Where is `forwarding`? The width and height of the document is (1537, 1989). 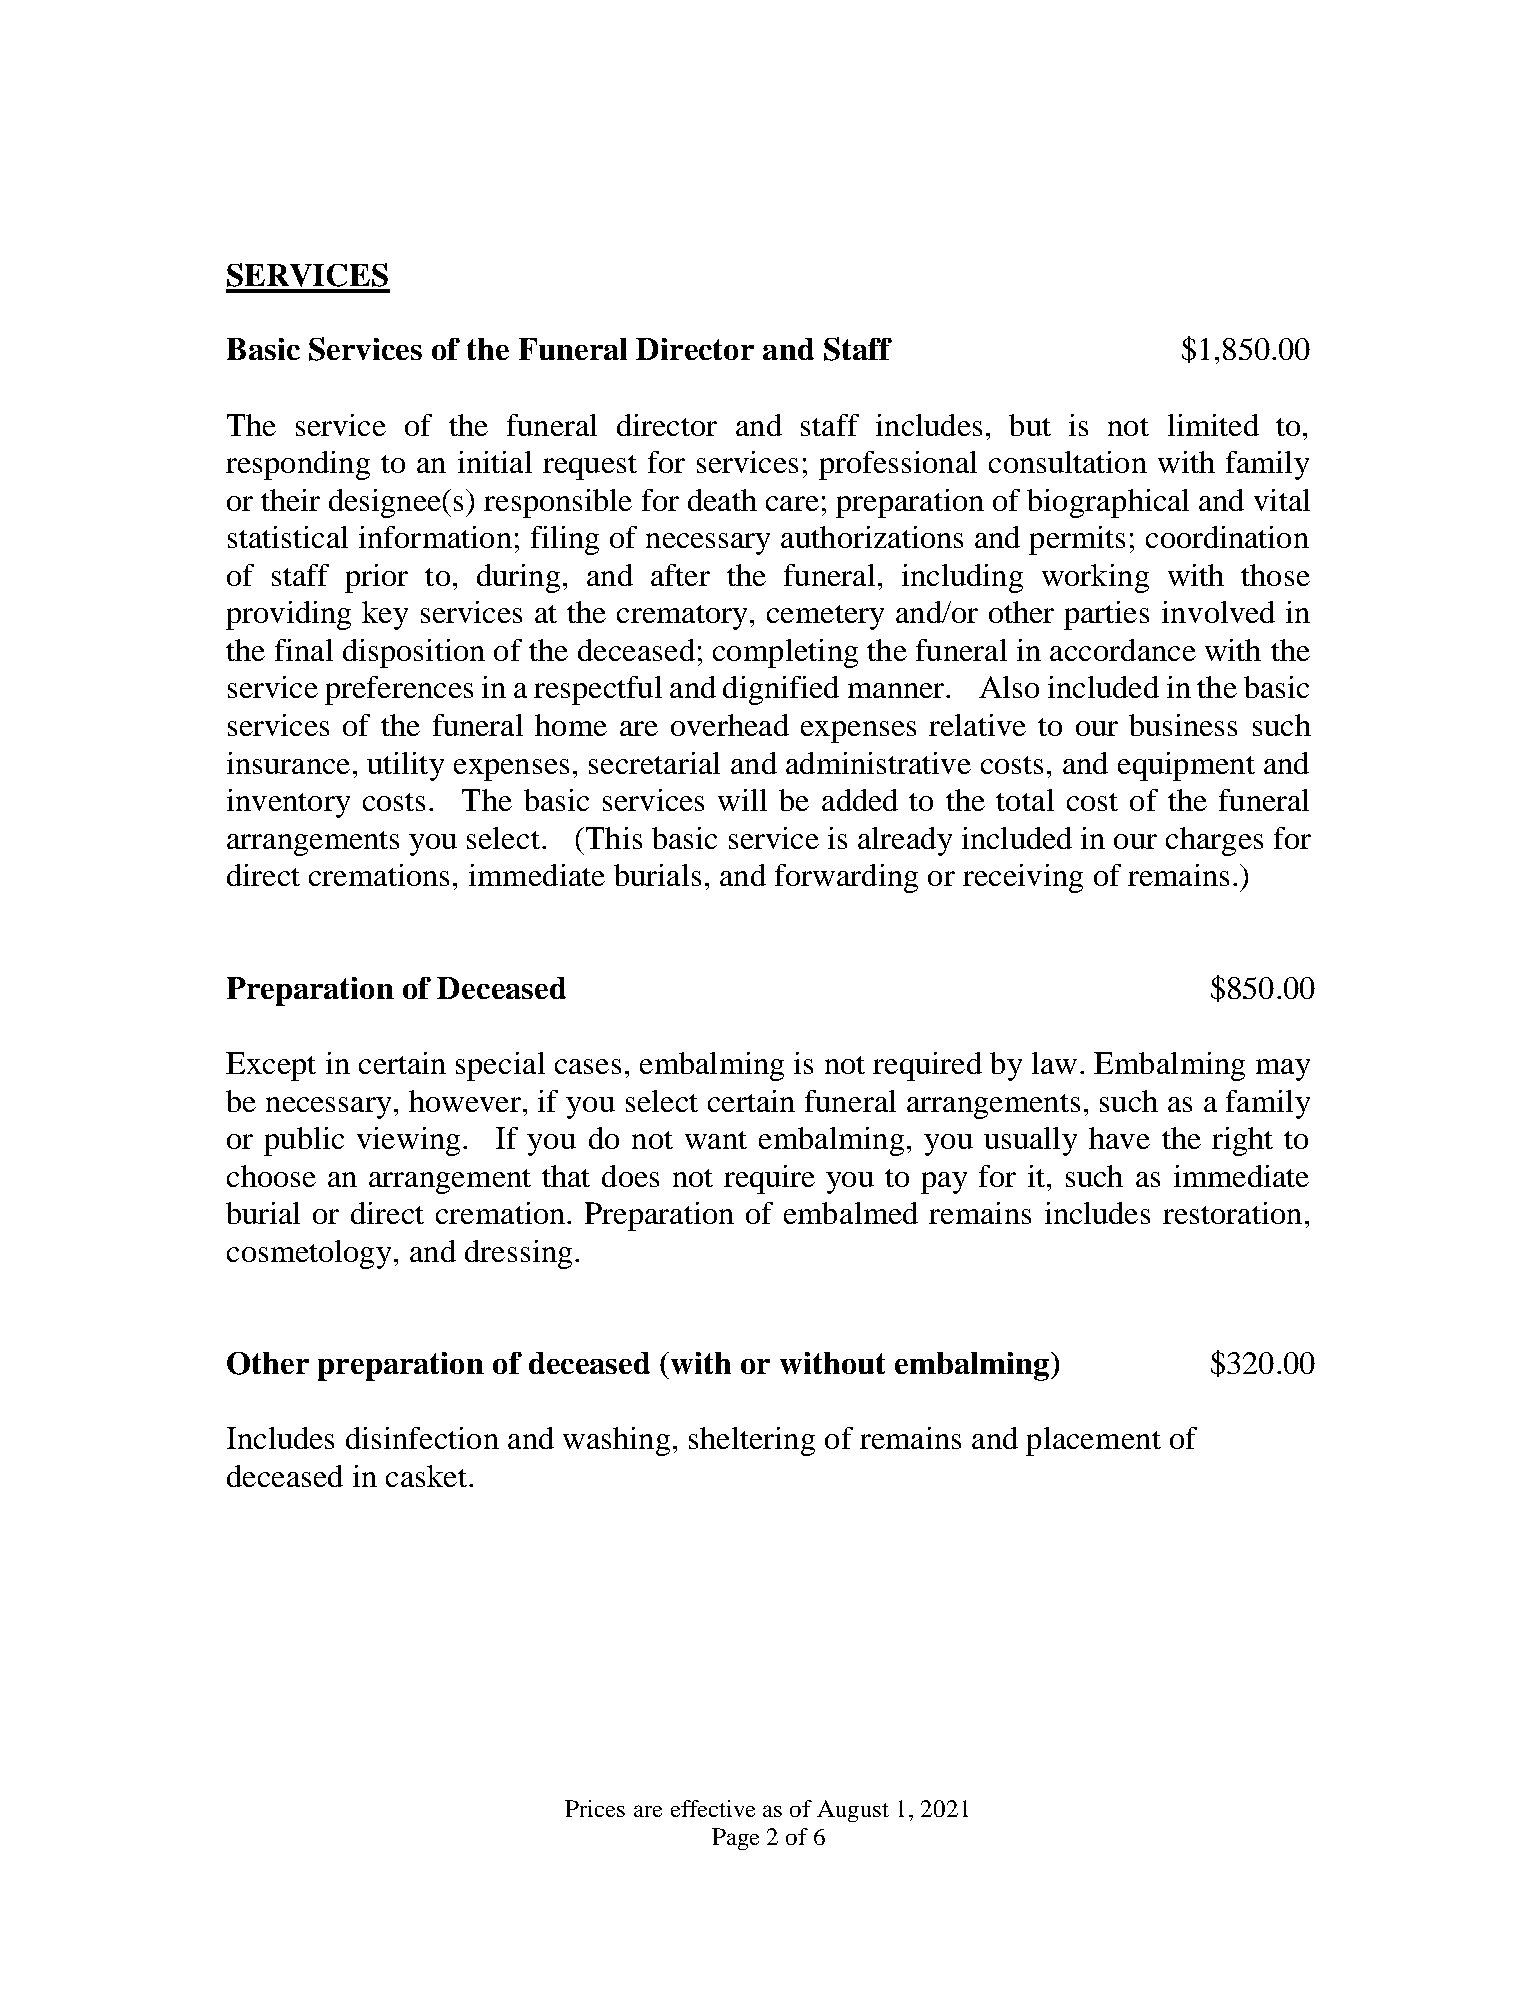
forwarding is located at coordinates (846, 878).
